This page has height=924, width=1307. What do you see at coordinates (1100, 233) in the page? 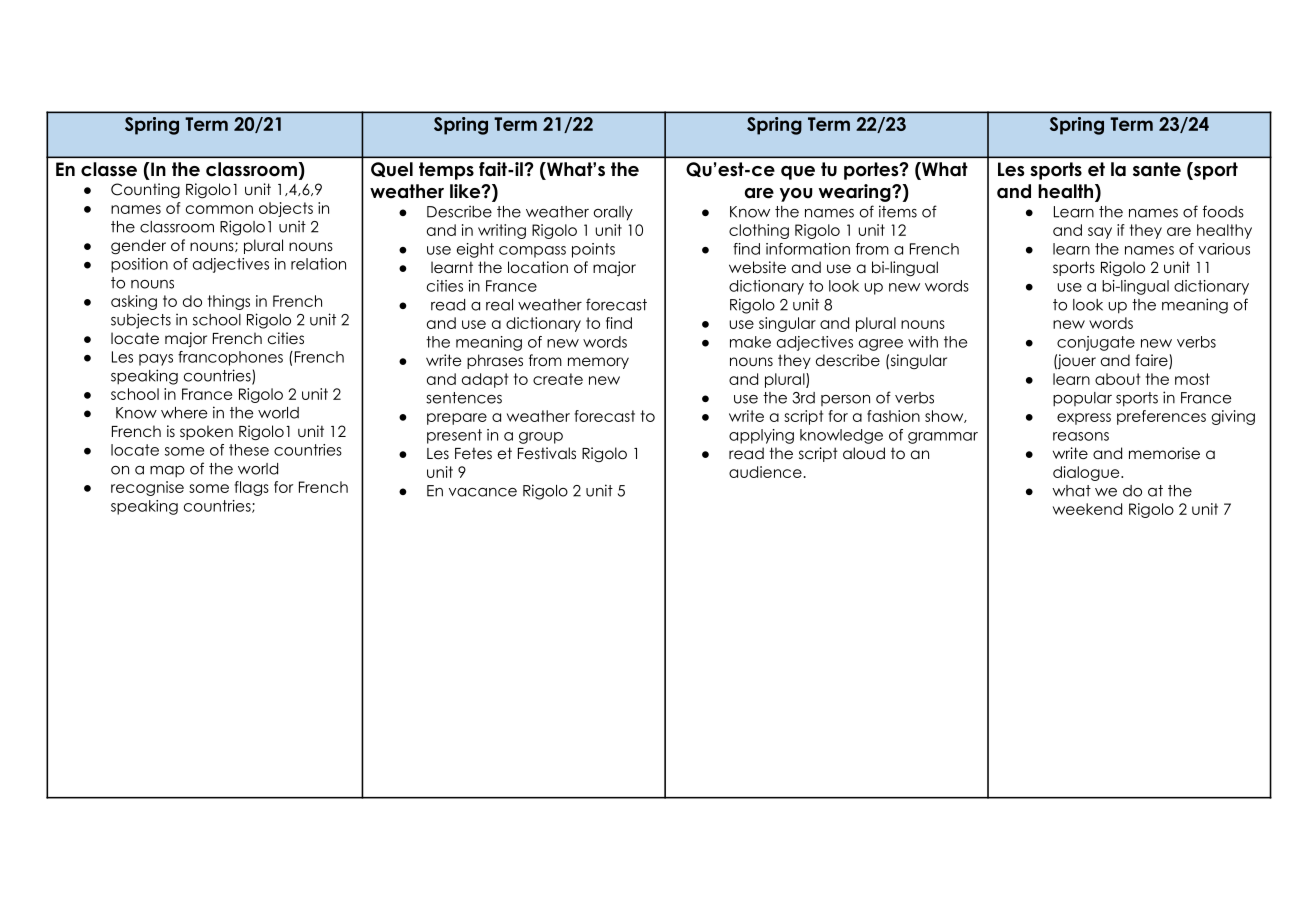
I see `say` at bounding box center [1100, 233].
